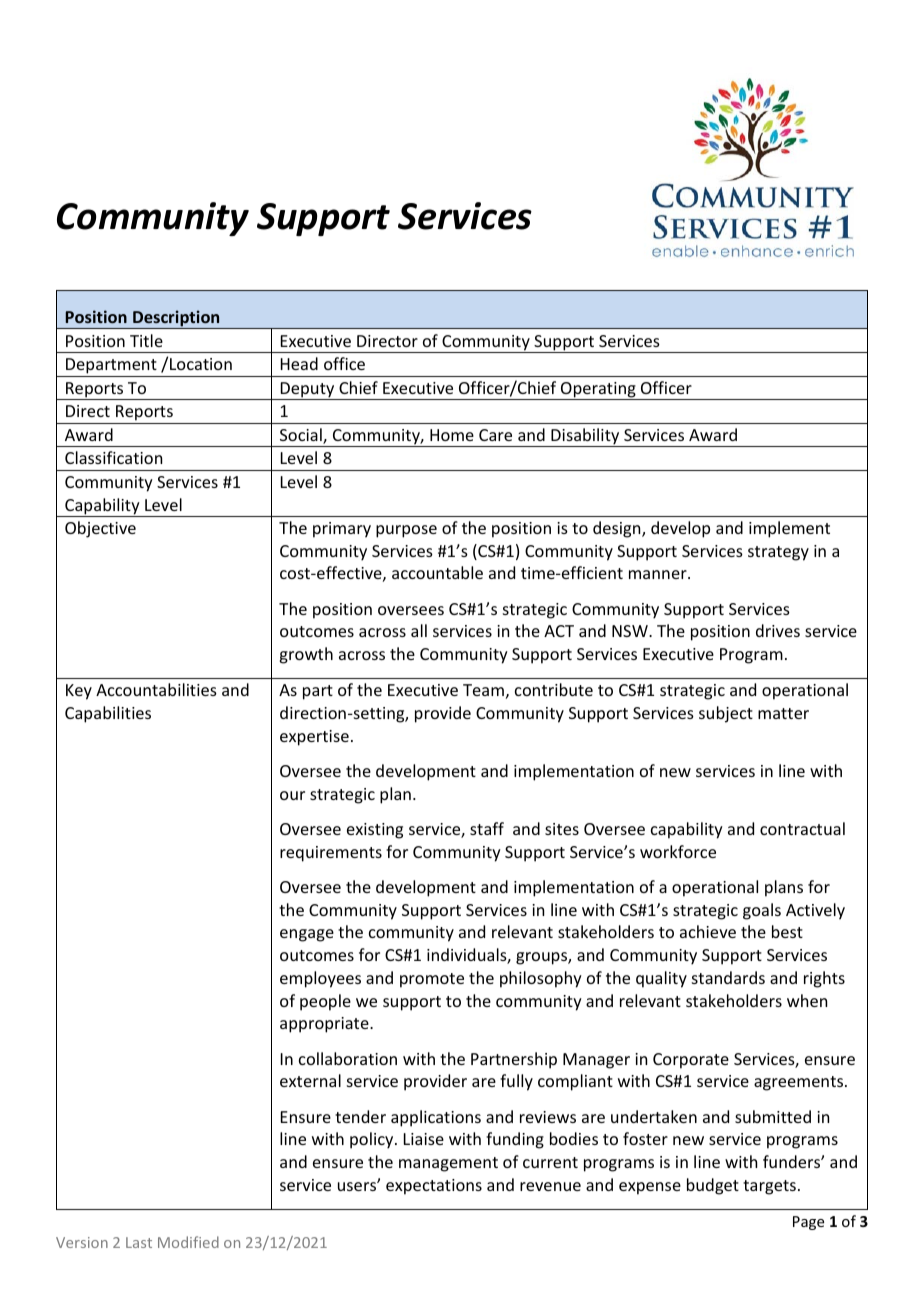  Describe the element at coordinates (802, 828) in the screenshot. I see `contractual` at that location.
